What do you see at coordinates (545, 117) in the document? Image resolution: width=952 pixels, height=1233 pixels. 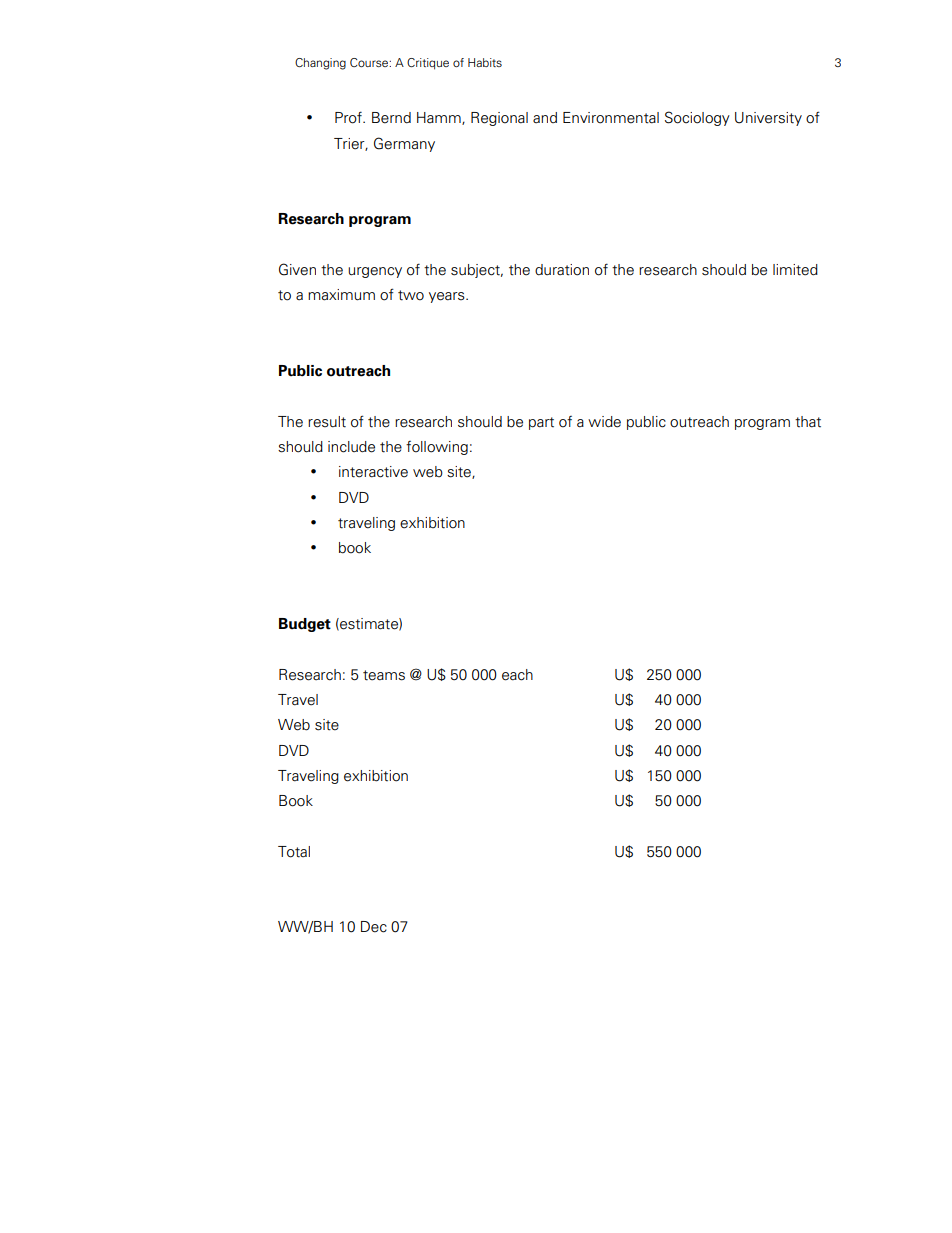 I see `and` at bounding box center [545, 117].
